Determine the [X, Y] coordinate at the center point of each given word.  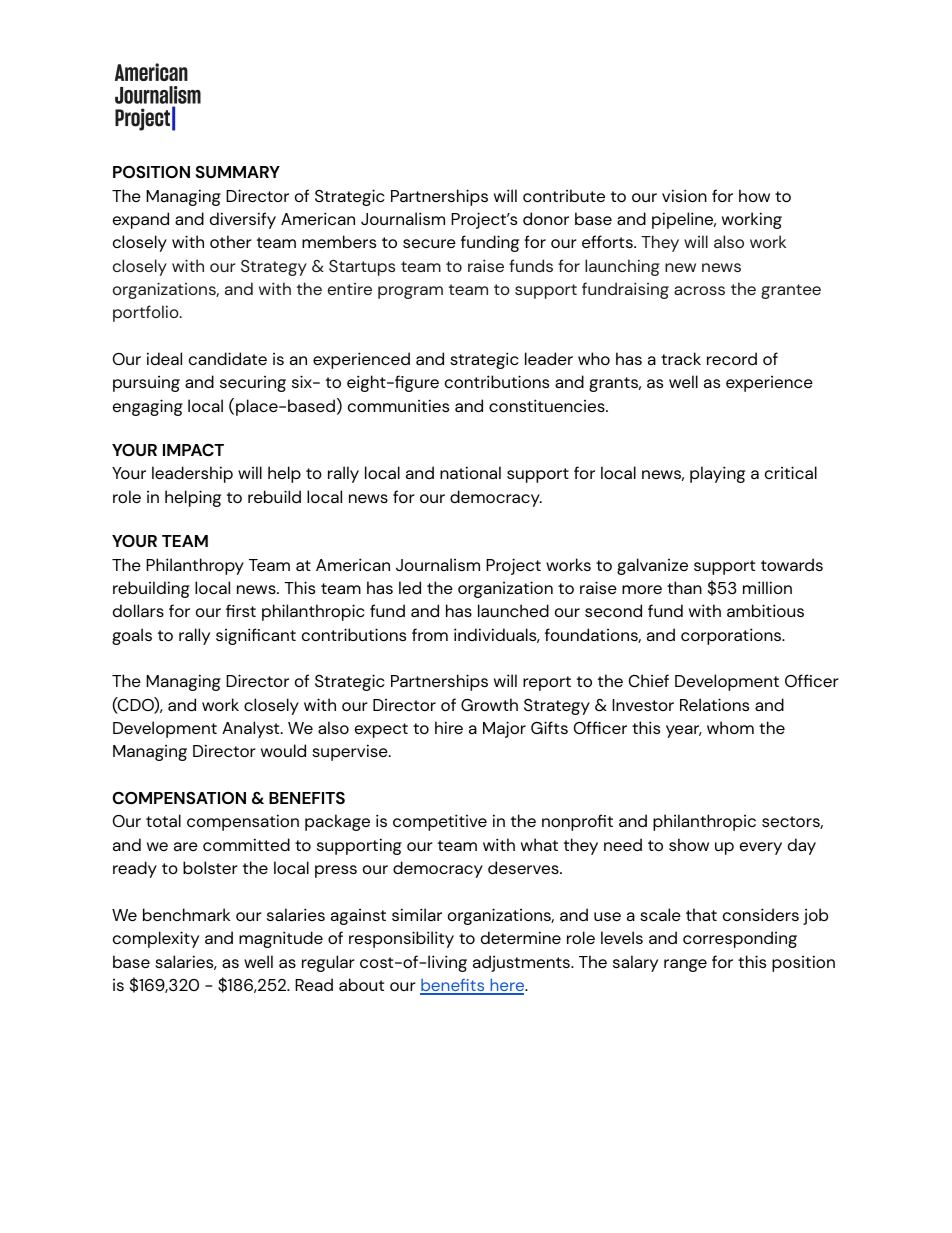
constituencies [548, 405]
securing [253, 384]
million [767, 587]
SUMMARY [238, 172]
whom [730, 727]
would [283, 750]
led [410, 587]
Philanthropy [195, 566]
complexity [156, 939]
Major [504, 729]
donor [546, 218]
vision [684, 195]
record [732, 358]
